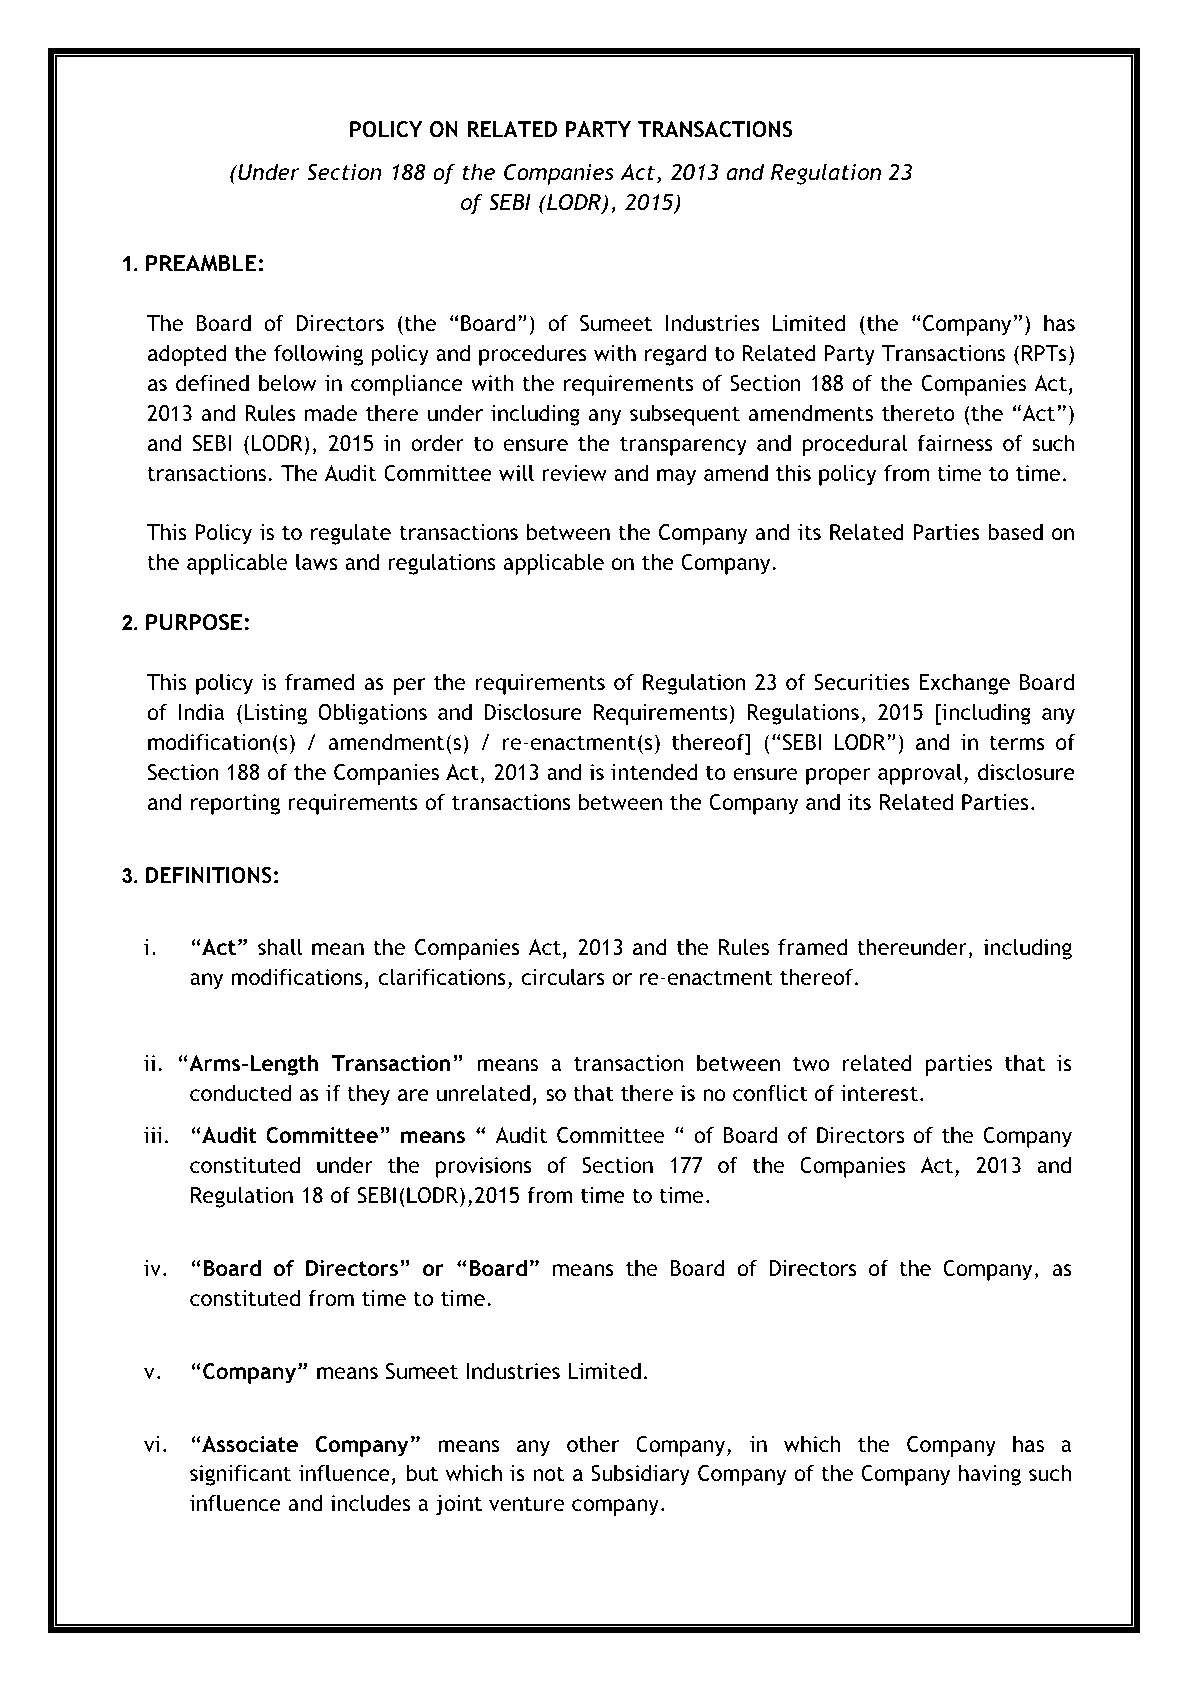 The image size is (1188, 1681). I want to click on laws, so click(316, 562).
